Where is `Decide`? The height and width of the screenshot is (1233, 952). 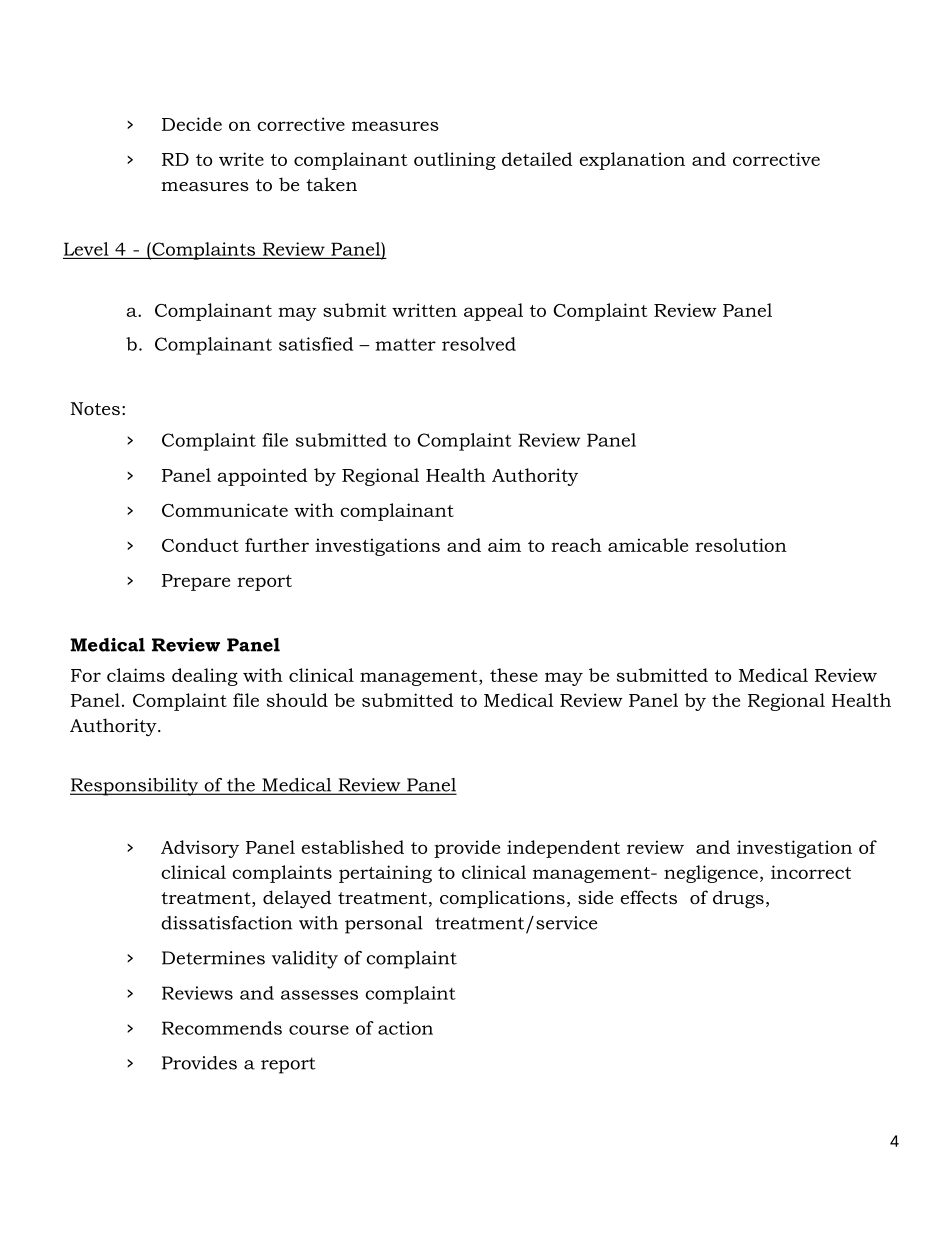 Decide is located at coordinates (192, 124).
